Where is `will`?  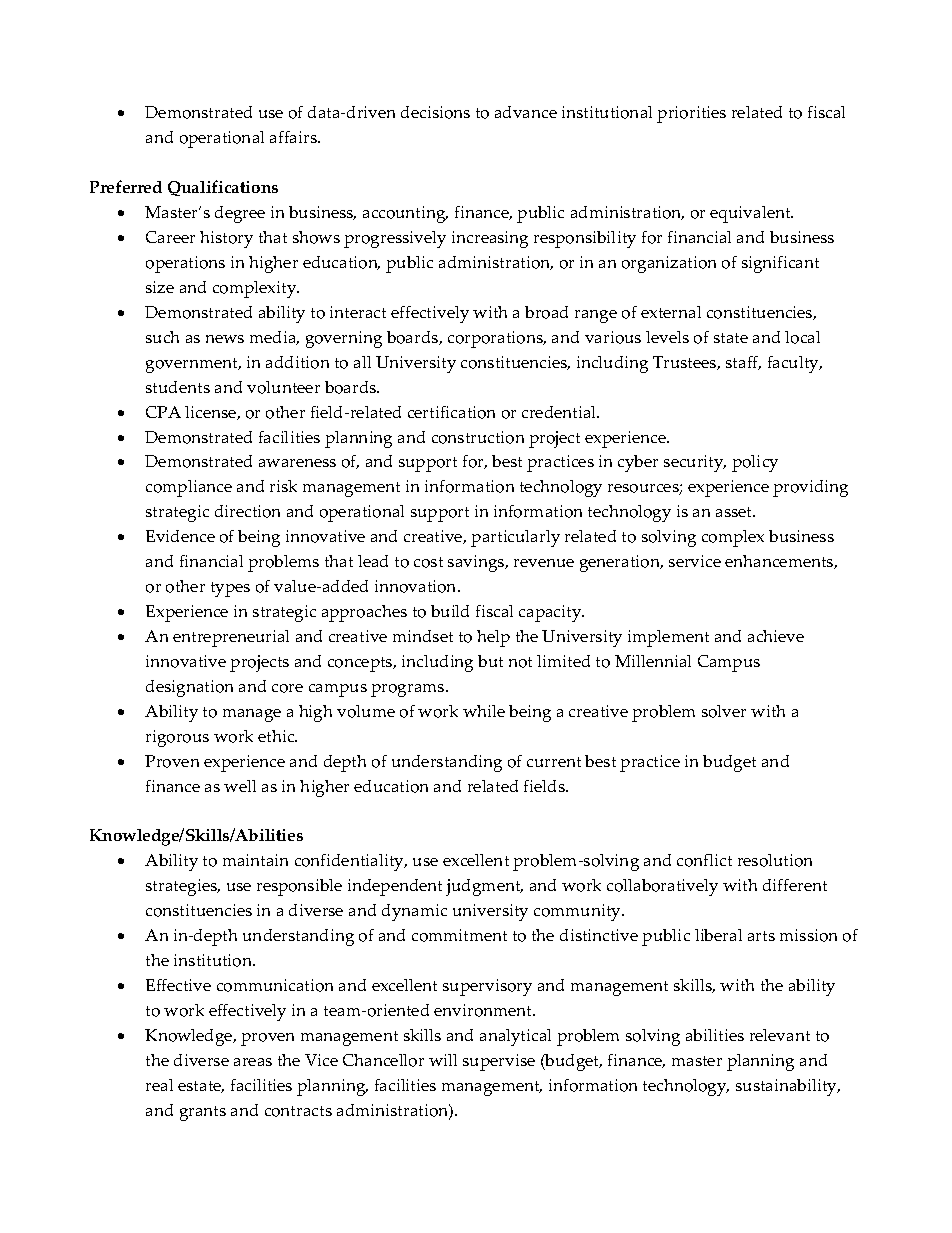 will is located at coordinates (443, 1060).
